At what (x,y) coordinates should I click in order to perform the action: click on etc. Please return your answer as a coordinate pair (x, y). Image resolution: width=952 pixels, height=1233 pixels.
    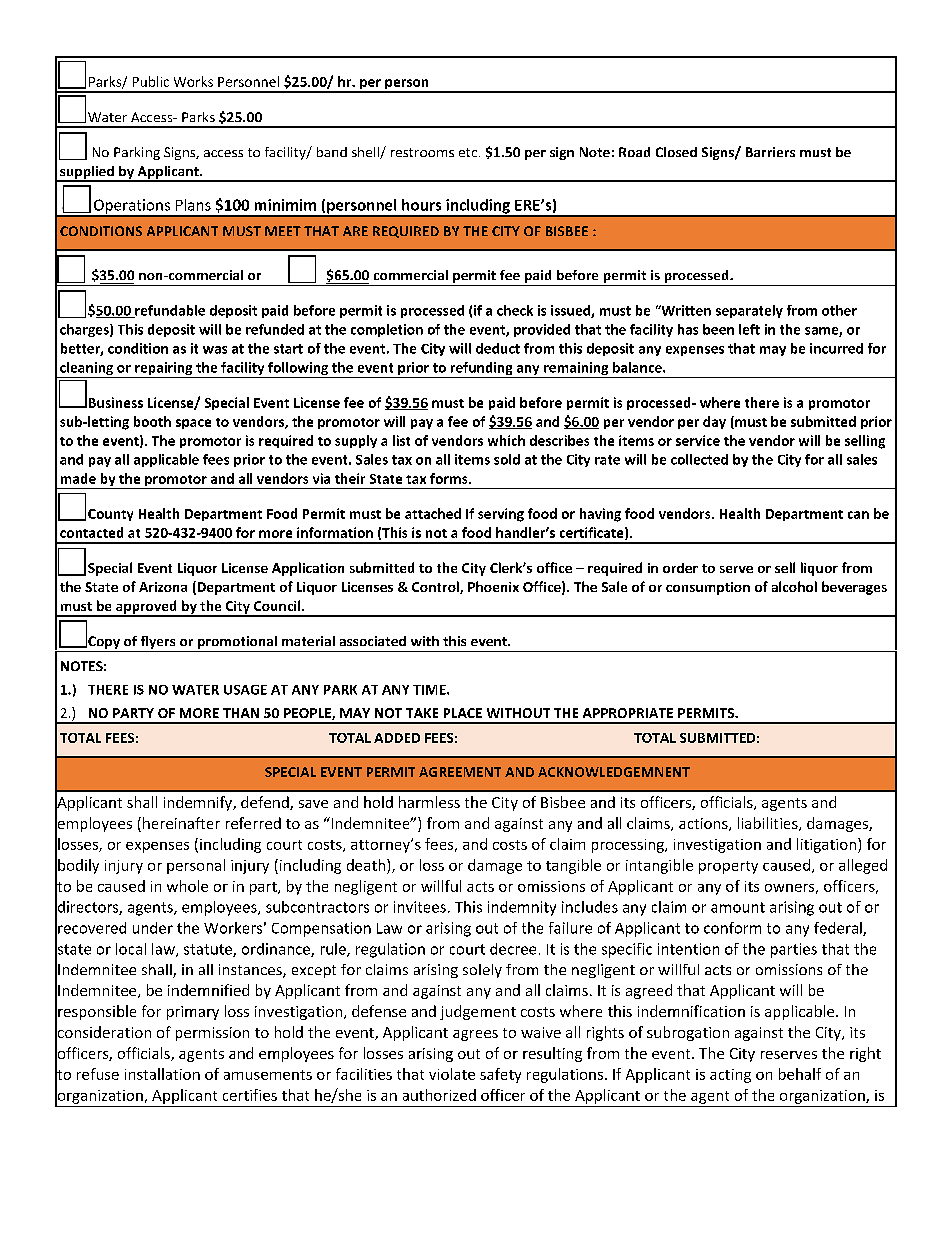
    Looking at the image, I should click on (469, 152).
